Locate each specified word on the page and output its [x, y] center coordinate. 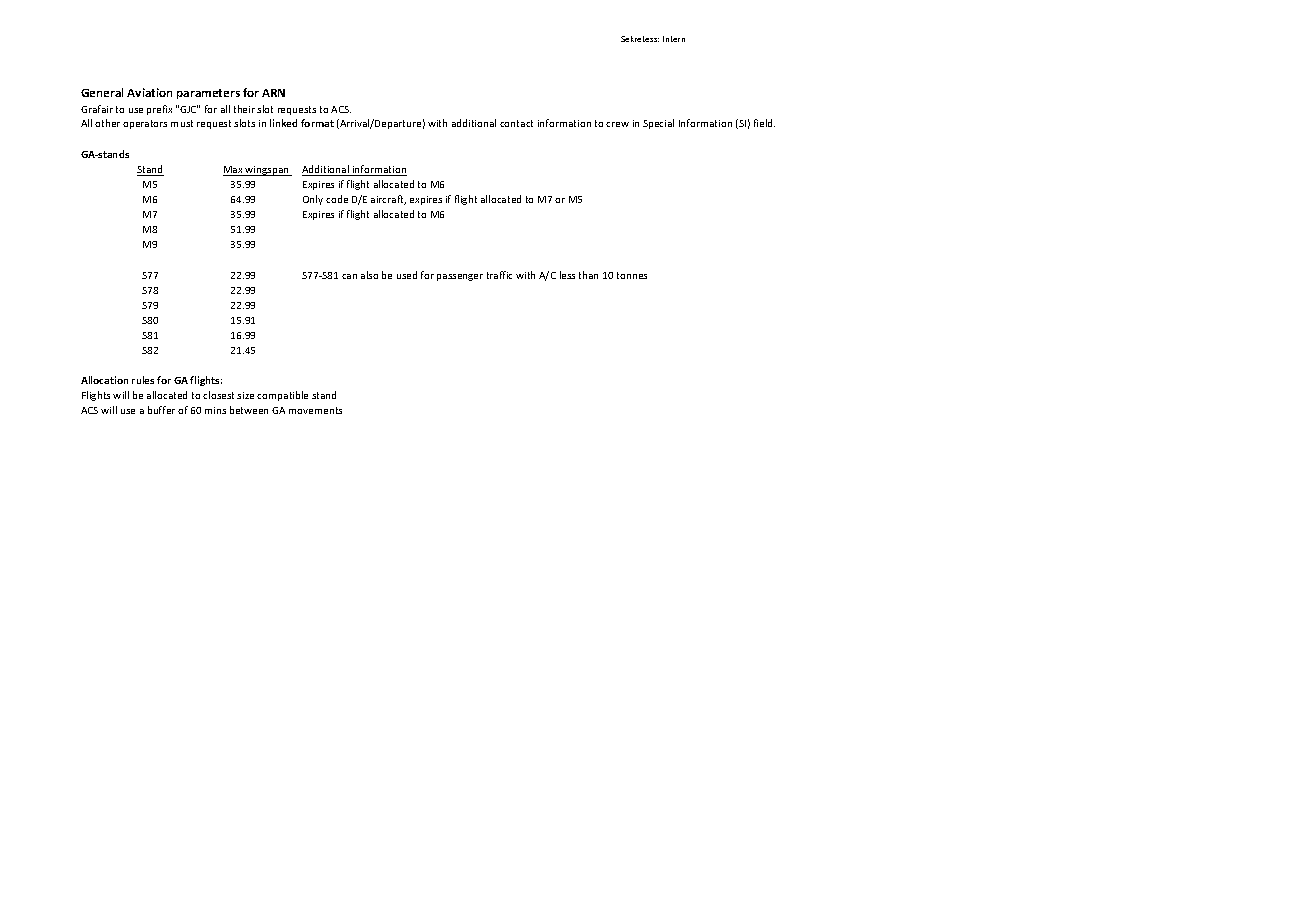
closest [218, 395]
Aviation [149, 92]
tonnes [632, 275]
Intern [674, 39]
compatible [282, 396]
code [337, 199]
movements [315, 410]
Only [313, 200]
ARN [273, 93]
